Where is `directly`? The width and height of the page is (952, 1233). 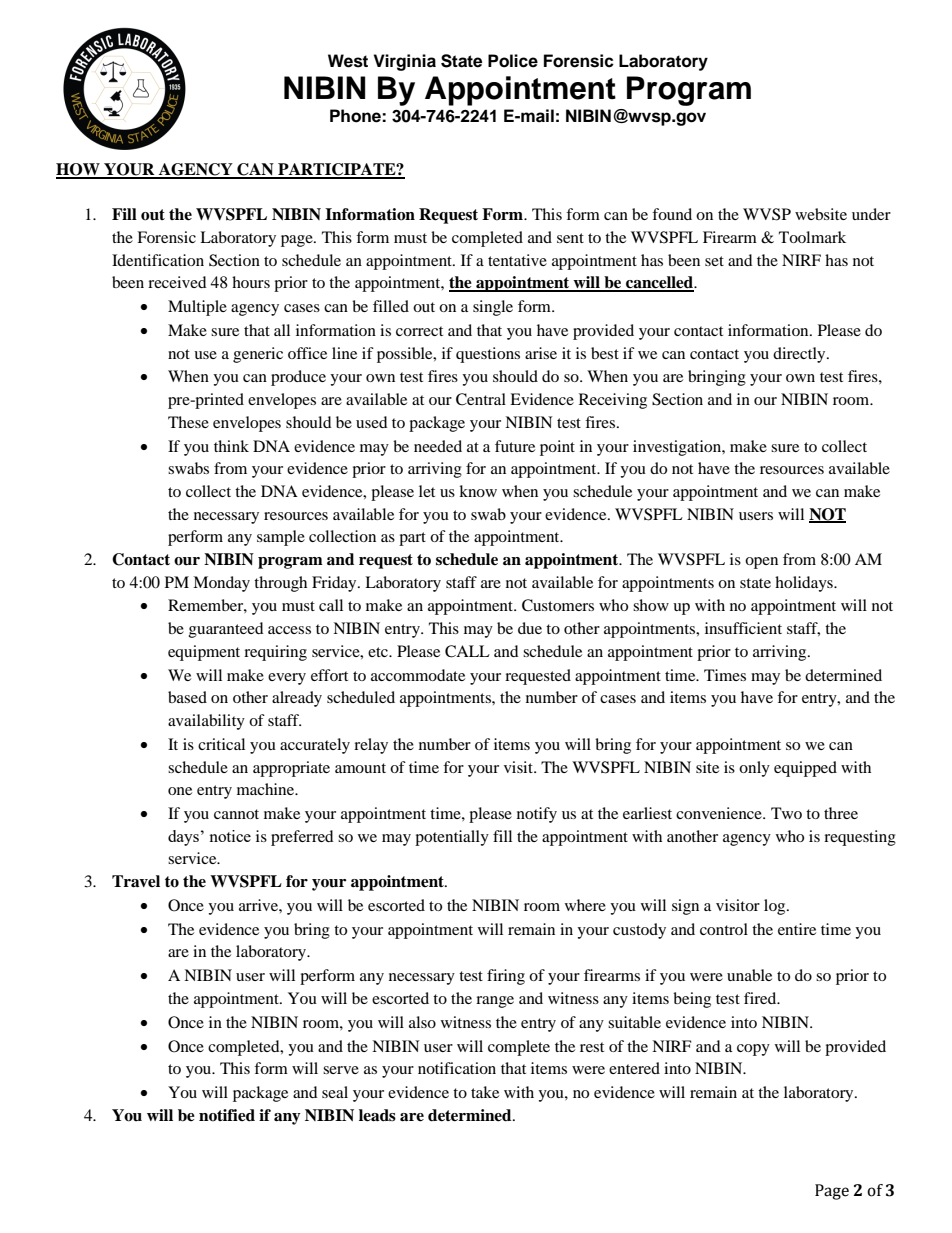
directly is located at coordinates (800, 355).
